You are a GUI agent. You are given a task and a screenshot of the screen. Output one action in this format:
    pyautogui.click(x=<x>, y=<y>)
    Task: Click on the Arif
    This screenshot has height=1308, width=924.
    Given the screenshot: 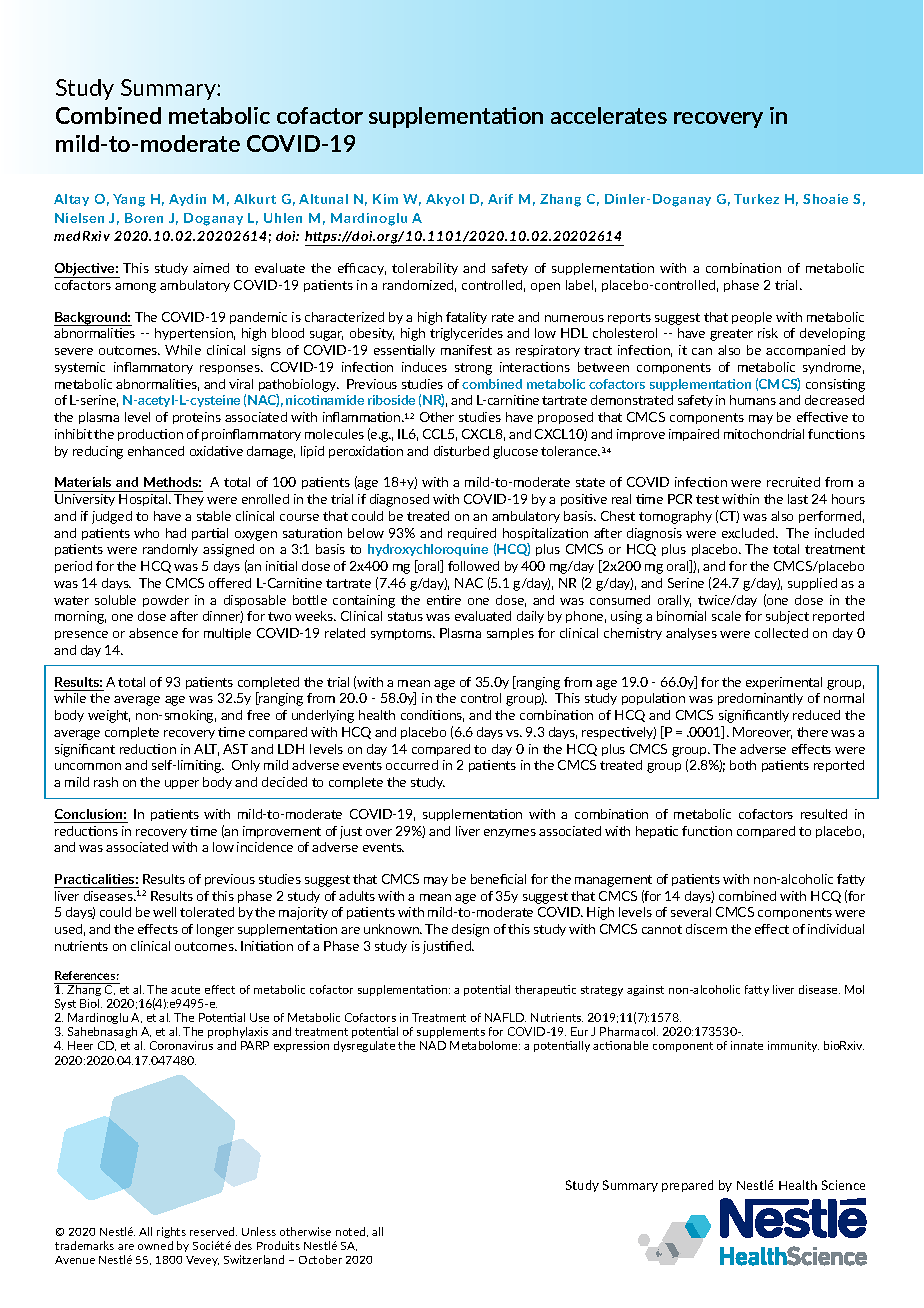 What is the action you would take?
    pyautogui.click(x=500, y=199)
